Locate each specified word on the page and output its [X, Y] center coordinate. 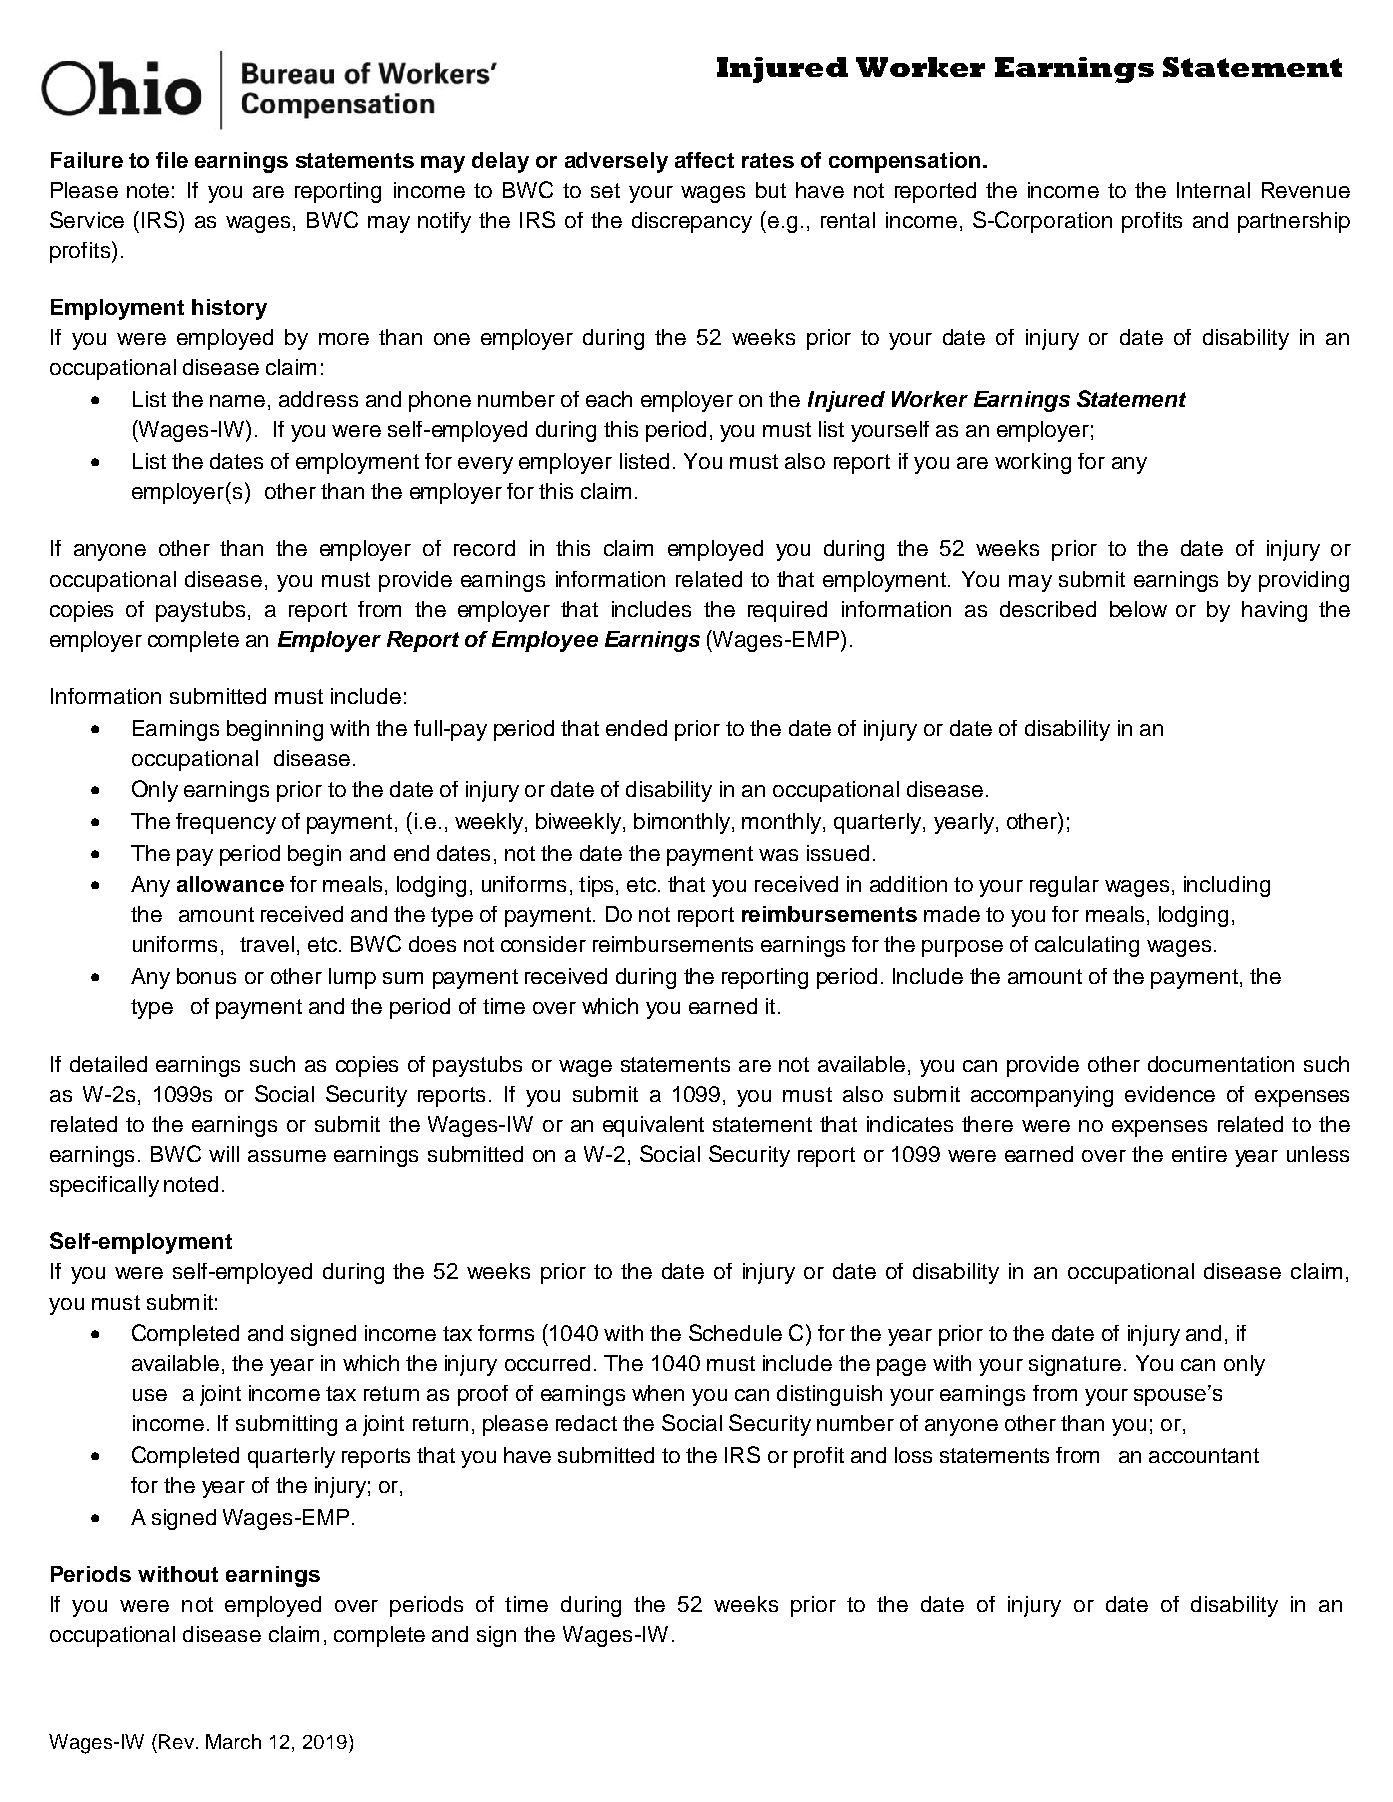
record [484, 548]
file [172, 160]
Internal [1213, 190]
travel [267, 944]
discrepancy [692, 222]
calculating [1087, 946]
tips [596, 886]
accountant [1204, 1455]
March [233, 1741]
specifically [104, 1186]
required [787, 611]
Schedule [735, 1332]
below [1138, 609]
